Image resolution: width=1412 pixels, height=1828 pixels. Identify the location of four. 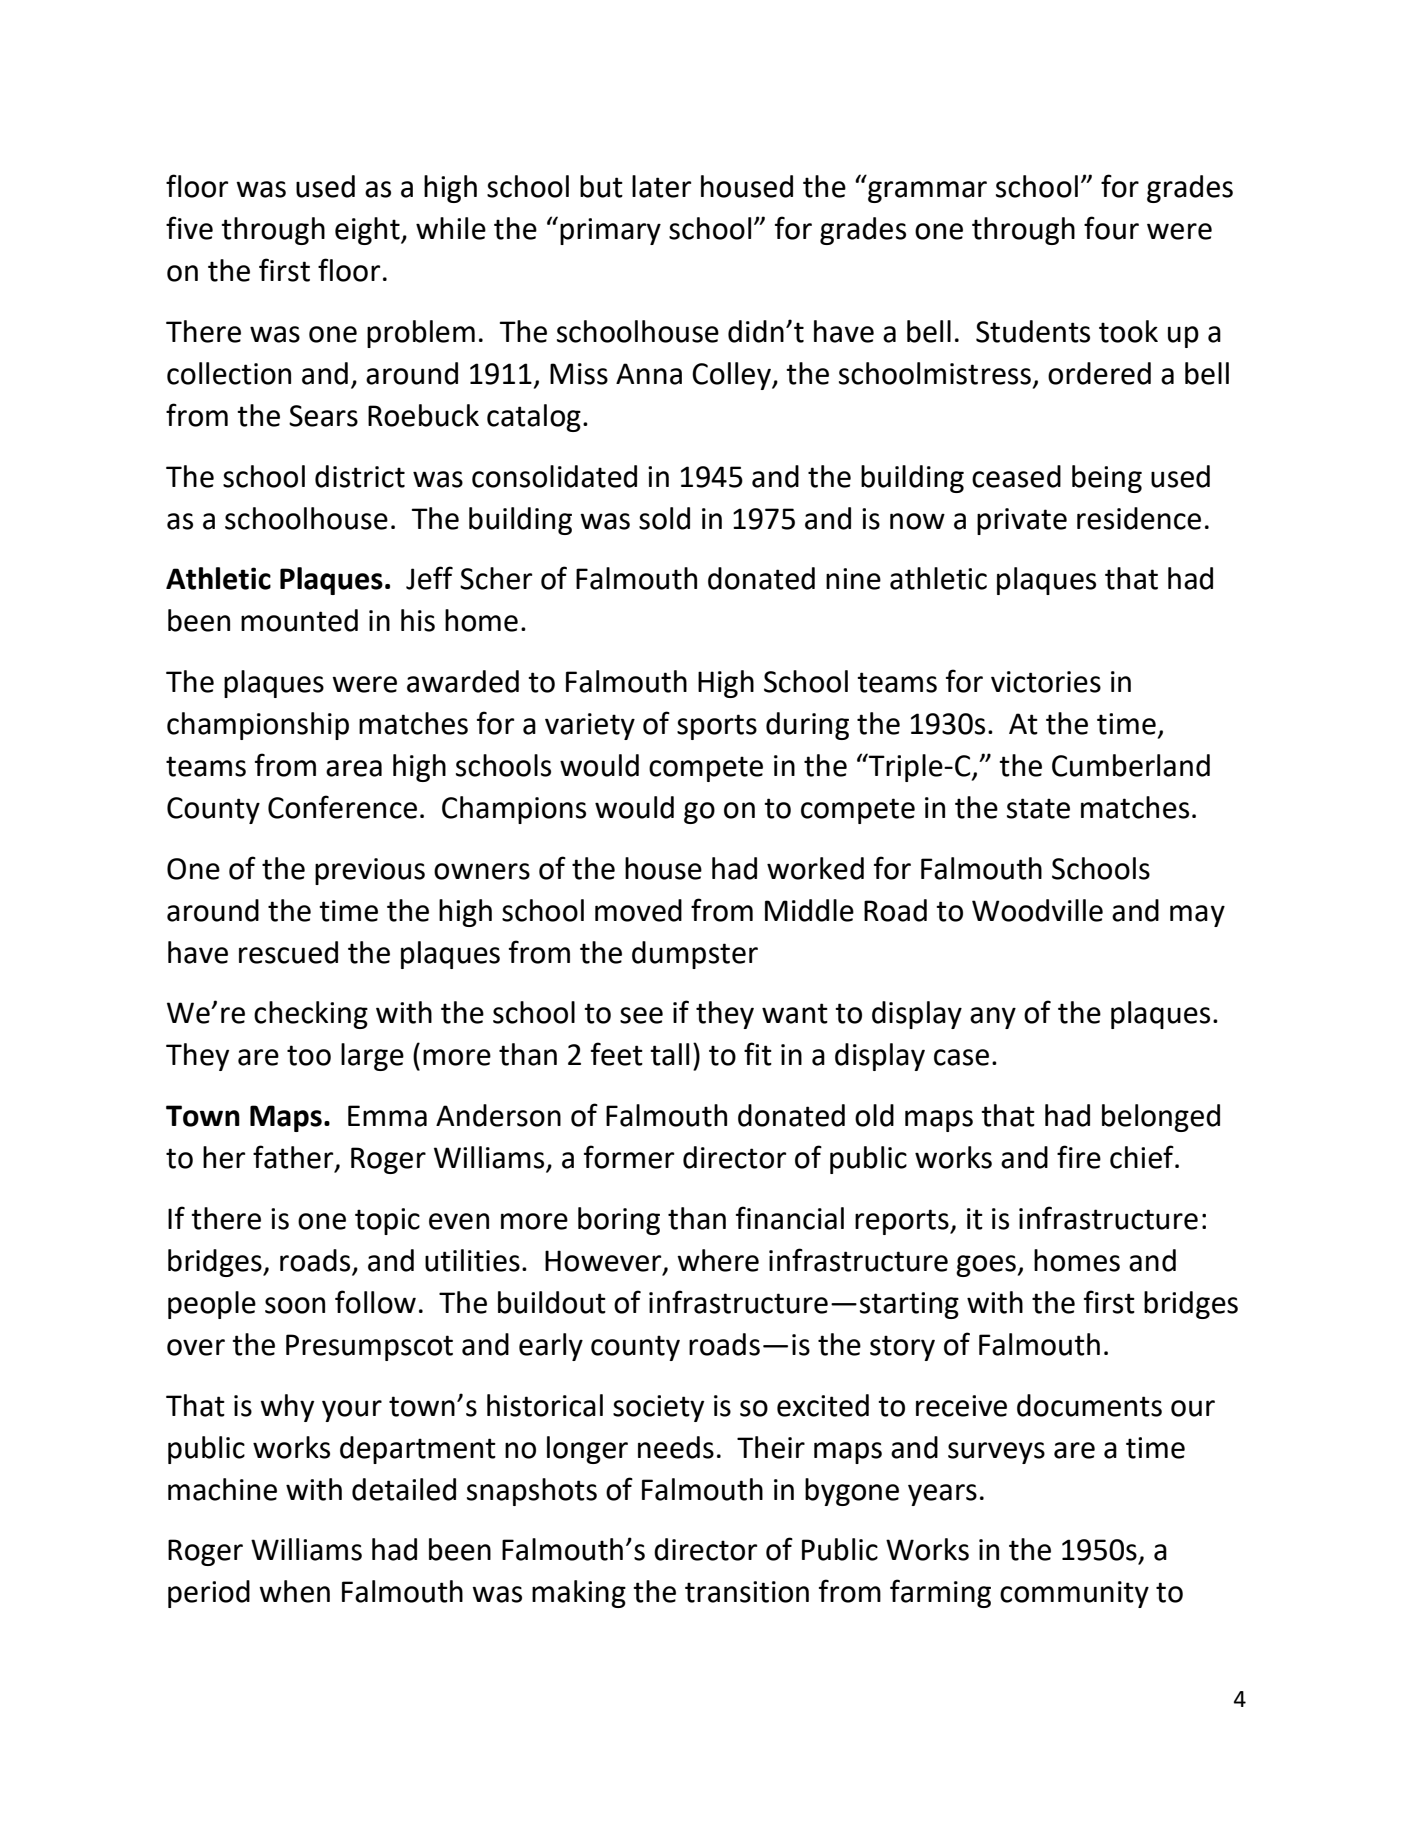
(1111, 228).
